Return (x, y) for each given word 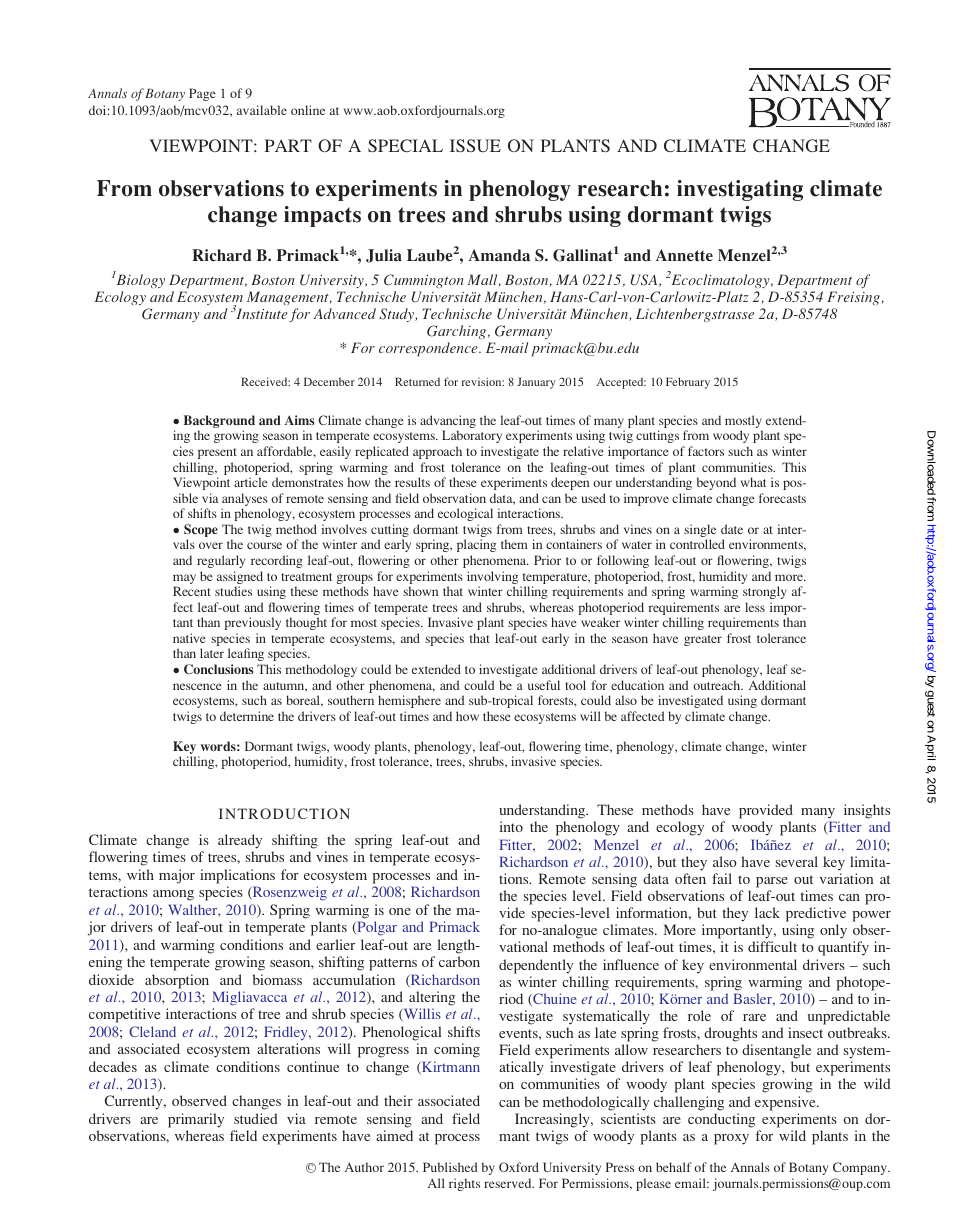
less (755, 607)
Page (202, 94)
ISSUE (475, 145)
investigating (740, 190)
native (189, 638)
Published (450, 1167)
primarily (196, 1120)
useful (544, 685)
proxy (731, 1139)
